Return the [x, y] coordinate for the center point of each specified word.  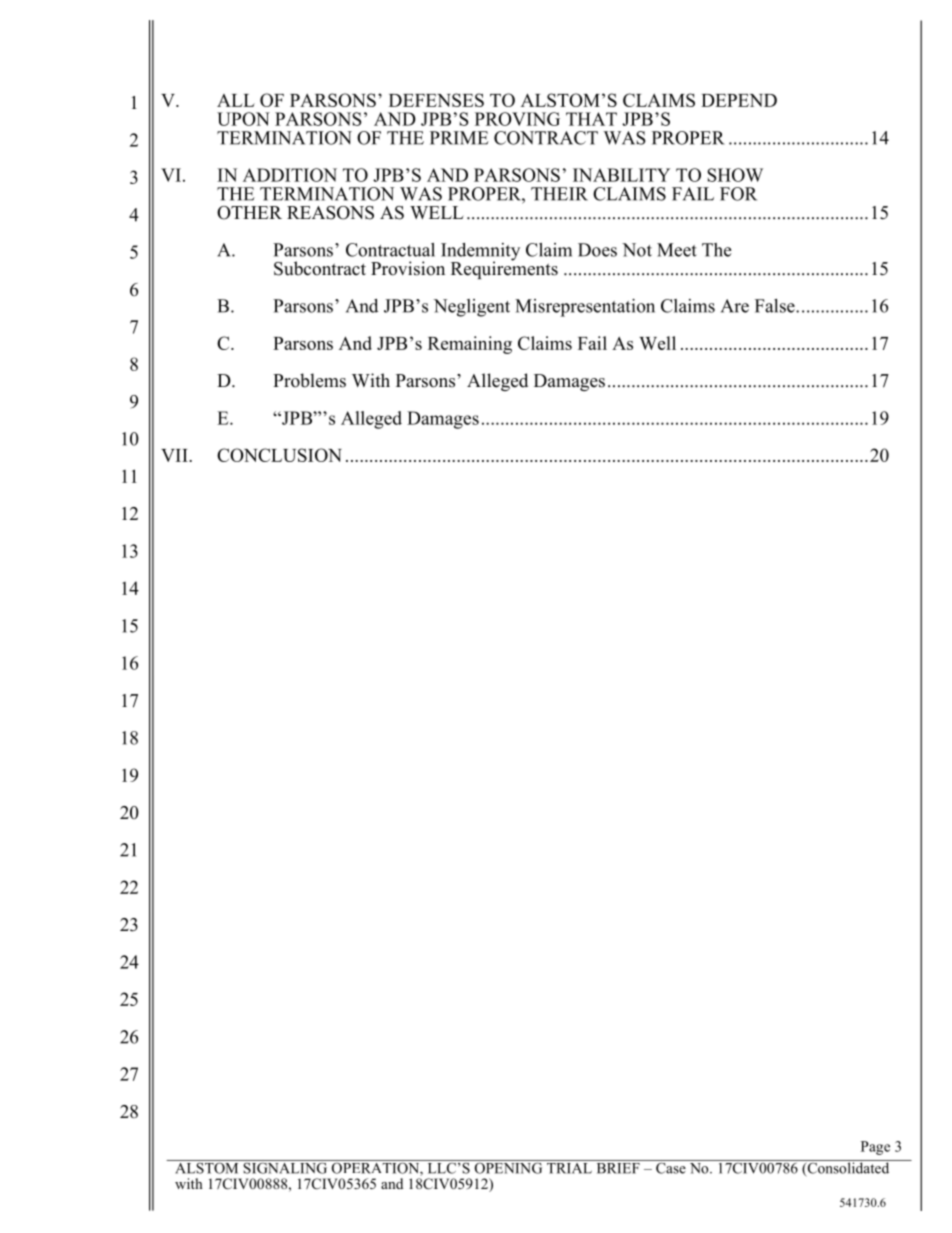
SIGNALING [285, 1167]
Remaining [470, 345]
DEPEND [739, 100]
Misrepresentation [585, 308]
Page [875, 1148]
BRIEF [618, 1167]
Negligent [472, 308]
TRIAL [569, 1167]
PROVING [517, 119]
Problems [309, 380]
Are [735, 306]
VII [175, 455]
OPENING [508, 1167]
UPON [243, 119]
